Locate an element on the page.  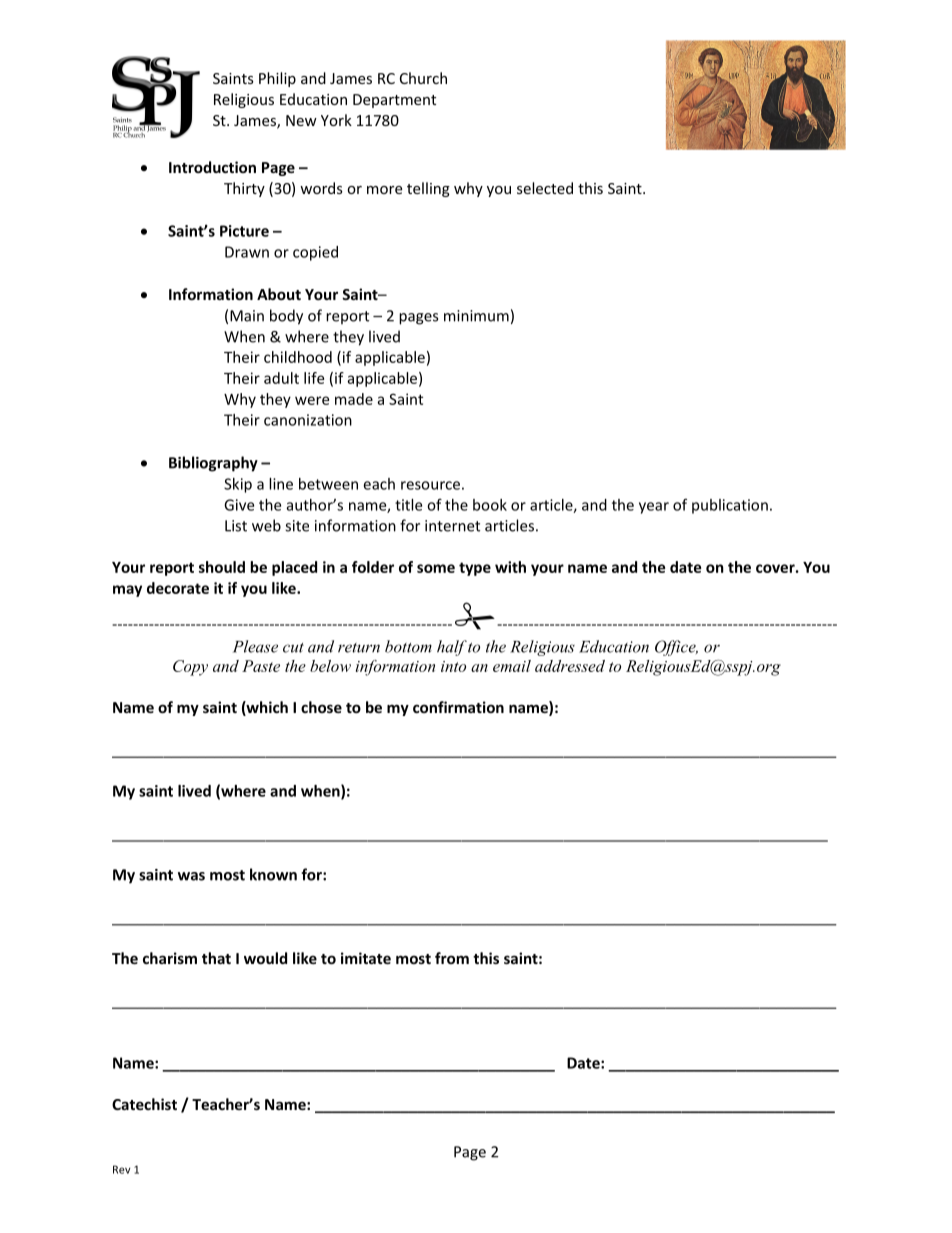
was is located at coordinates (191, 876).
